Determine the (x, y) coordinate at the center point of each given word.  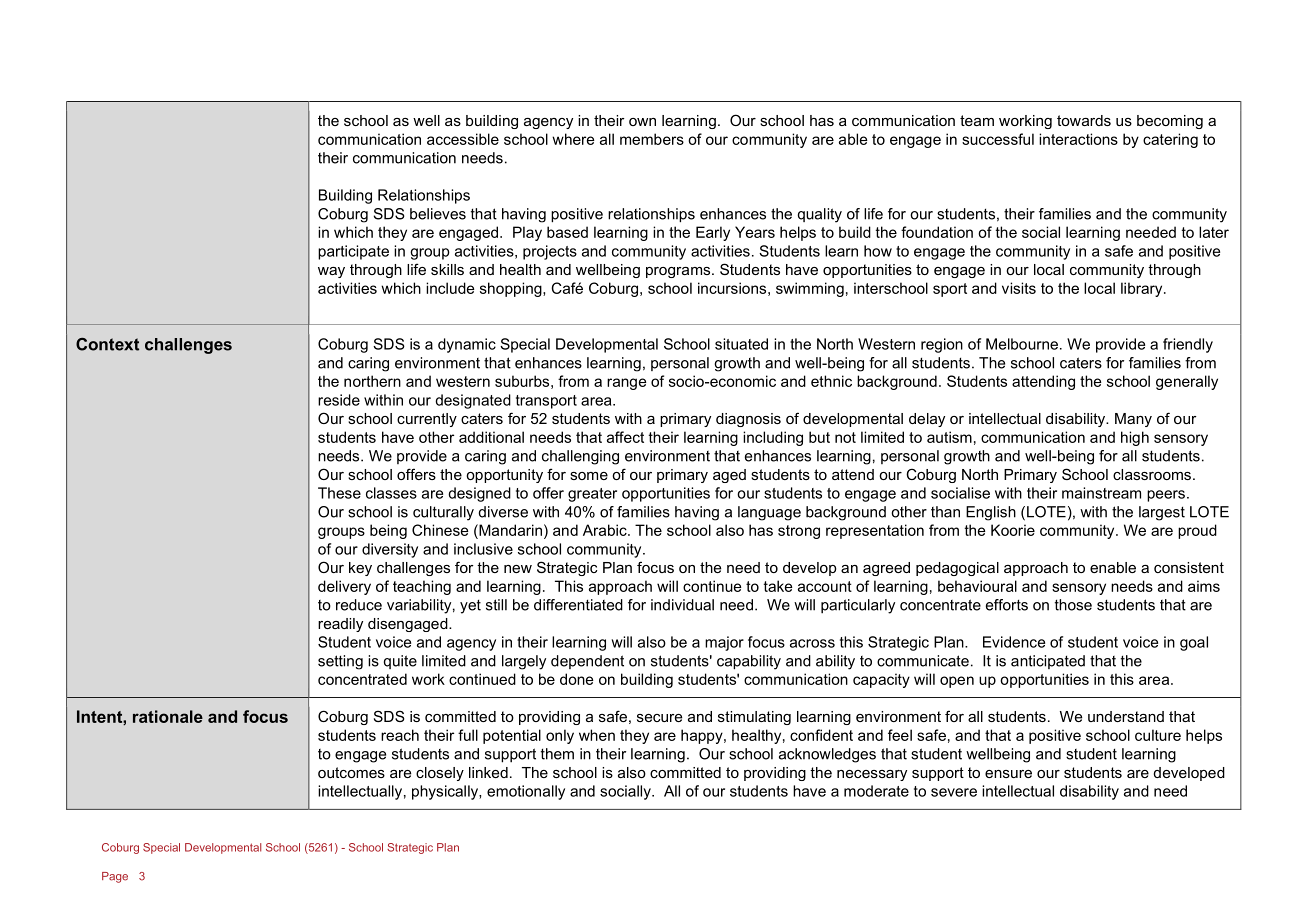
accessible (463, 139)
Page (115, 877)
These (339, 493)
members (652, 139)
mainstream (1101, 493)
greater (592, 495)
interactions (1078, 139)
